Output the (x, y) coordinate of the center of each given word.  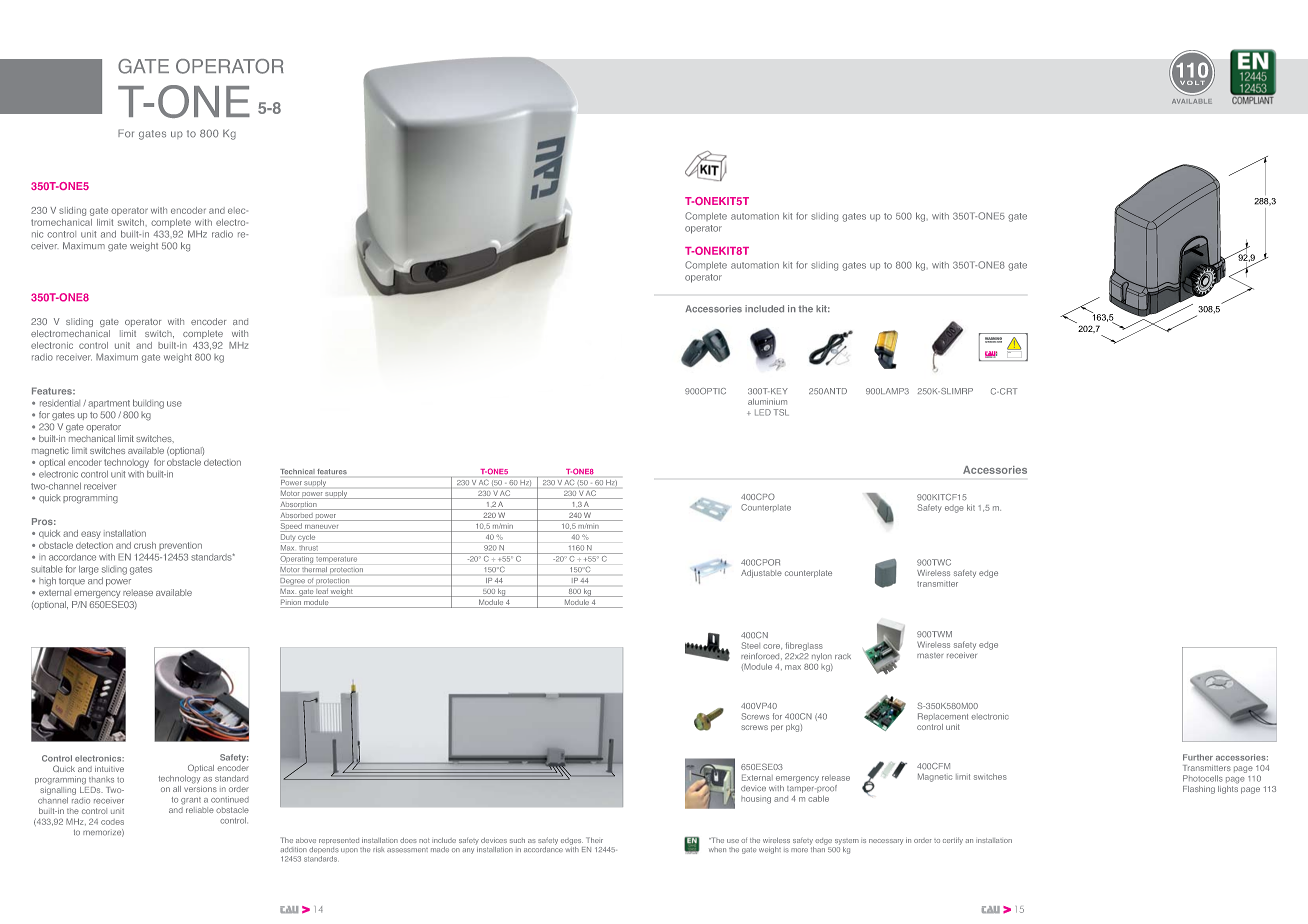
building (148, 404)
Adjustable (761, 574)
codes (112, 822)
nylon (822, 657)
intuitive (109, 769)
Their (594, 840)
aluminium (767, 402)
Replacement (943, 717)
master (930, 656)
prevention (180, 546)
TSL (781, 412)
